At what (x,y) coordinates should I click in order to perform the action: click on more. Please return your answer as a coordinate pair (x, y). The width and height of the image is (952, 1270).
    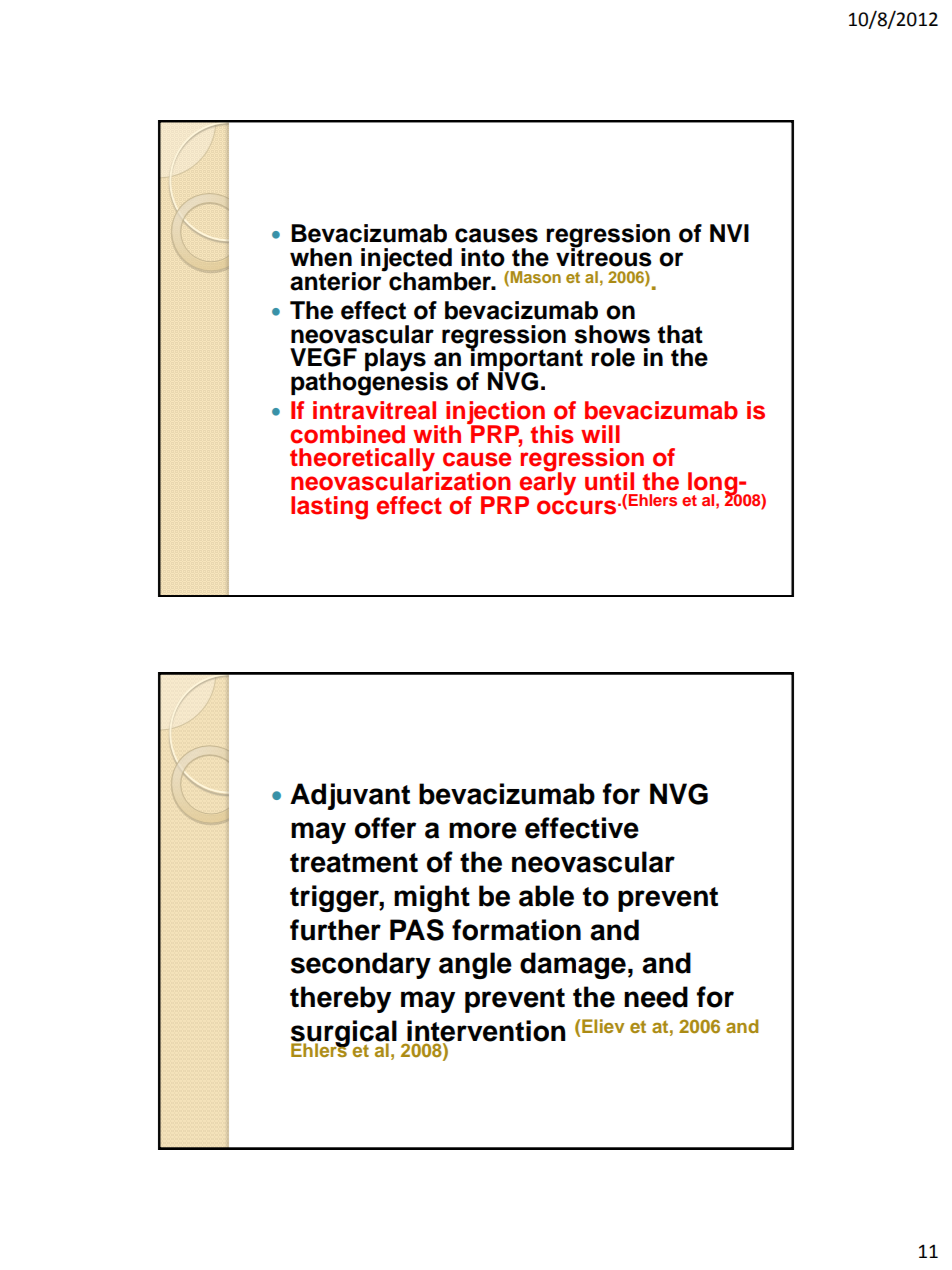
    Looking at the image, I should click on (483, 830).
